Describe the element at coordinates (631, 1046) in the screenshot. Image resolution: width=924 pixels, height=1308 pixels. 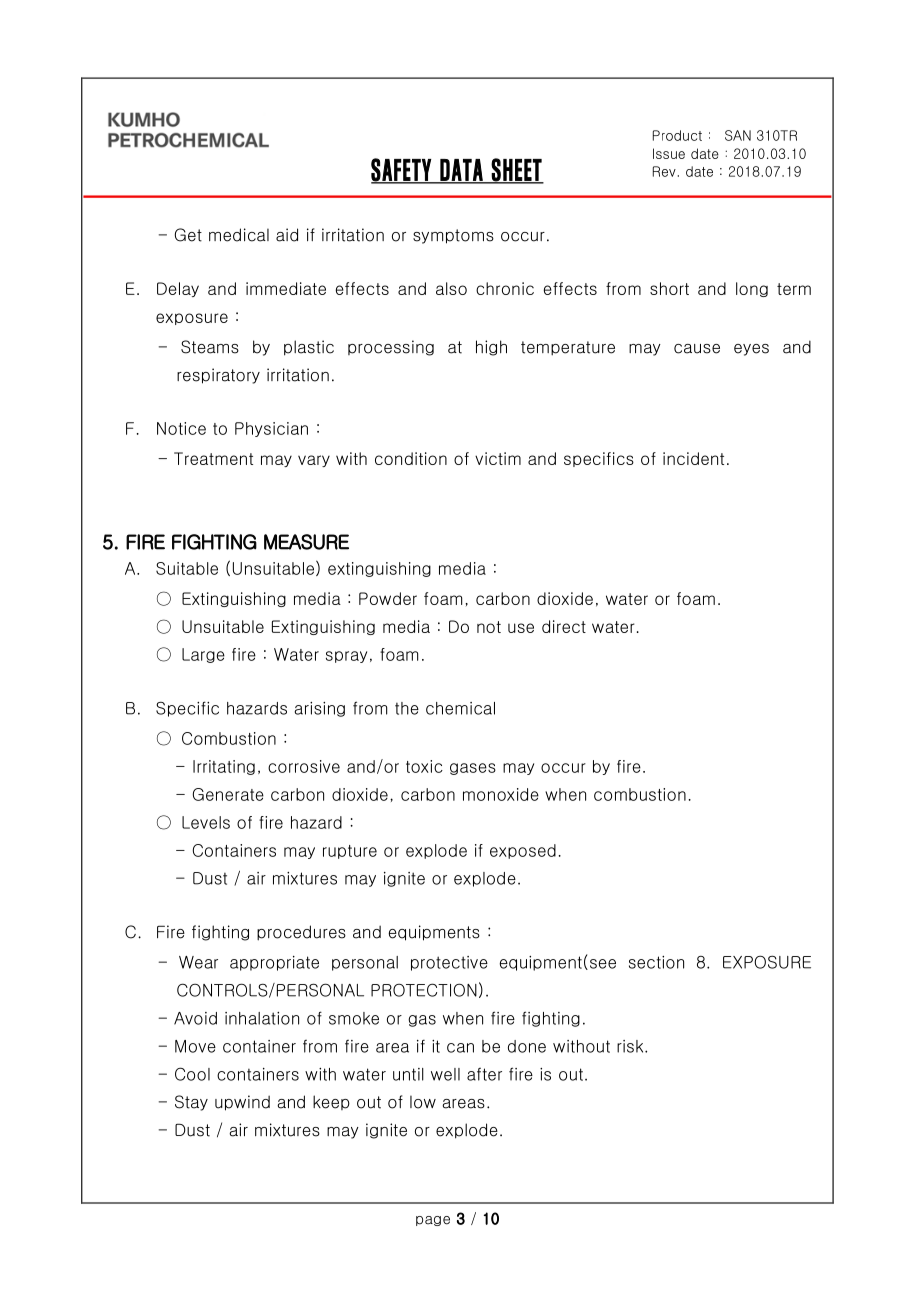
I see `risk` at that location.
